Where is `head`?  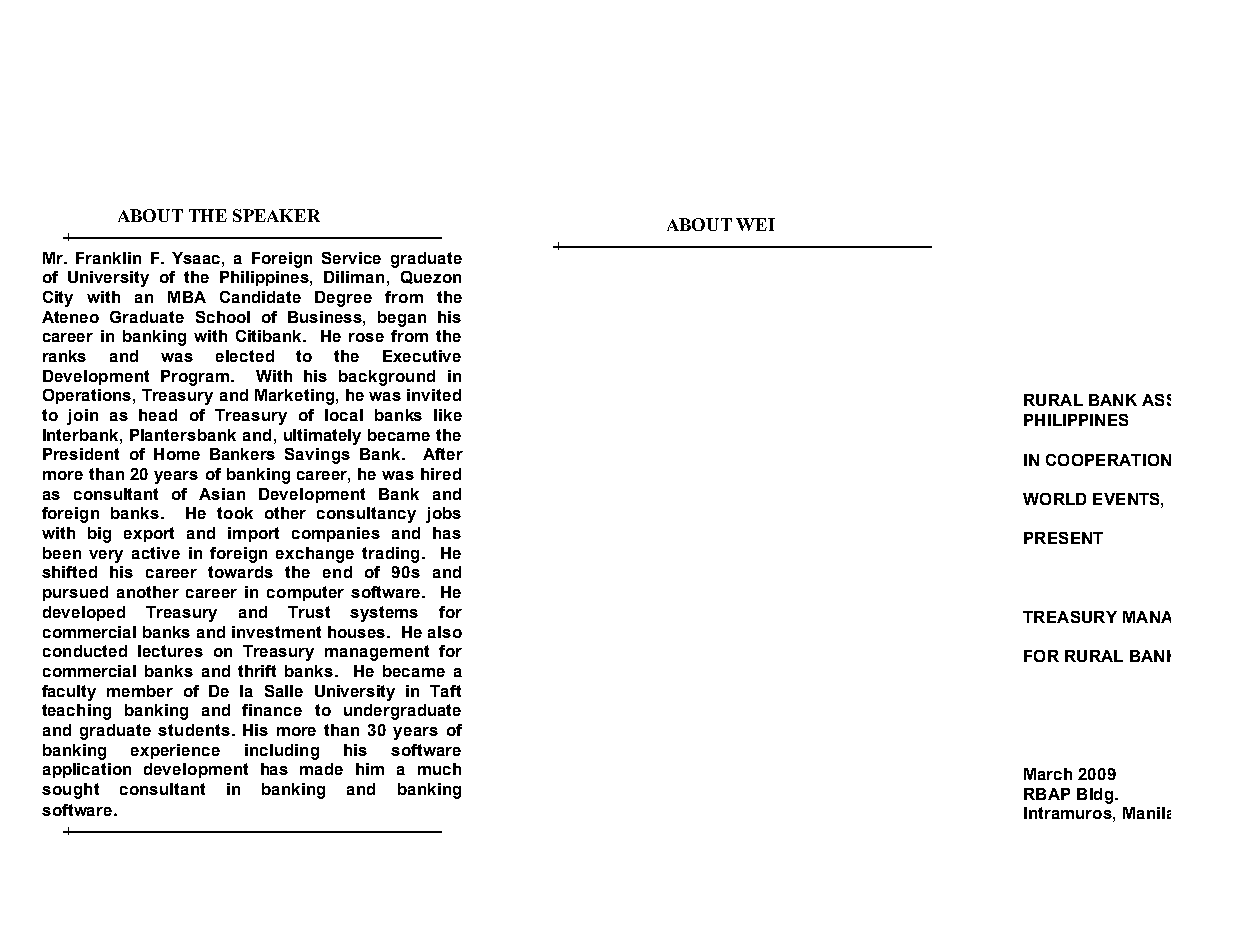
head is located at coordinates (158, 415).
